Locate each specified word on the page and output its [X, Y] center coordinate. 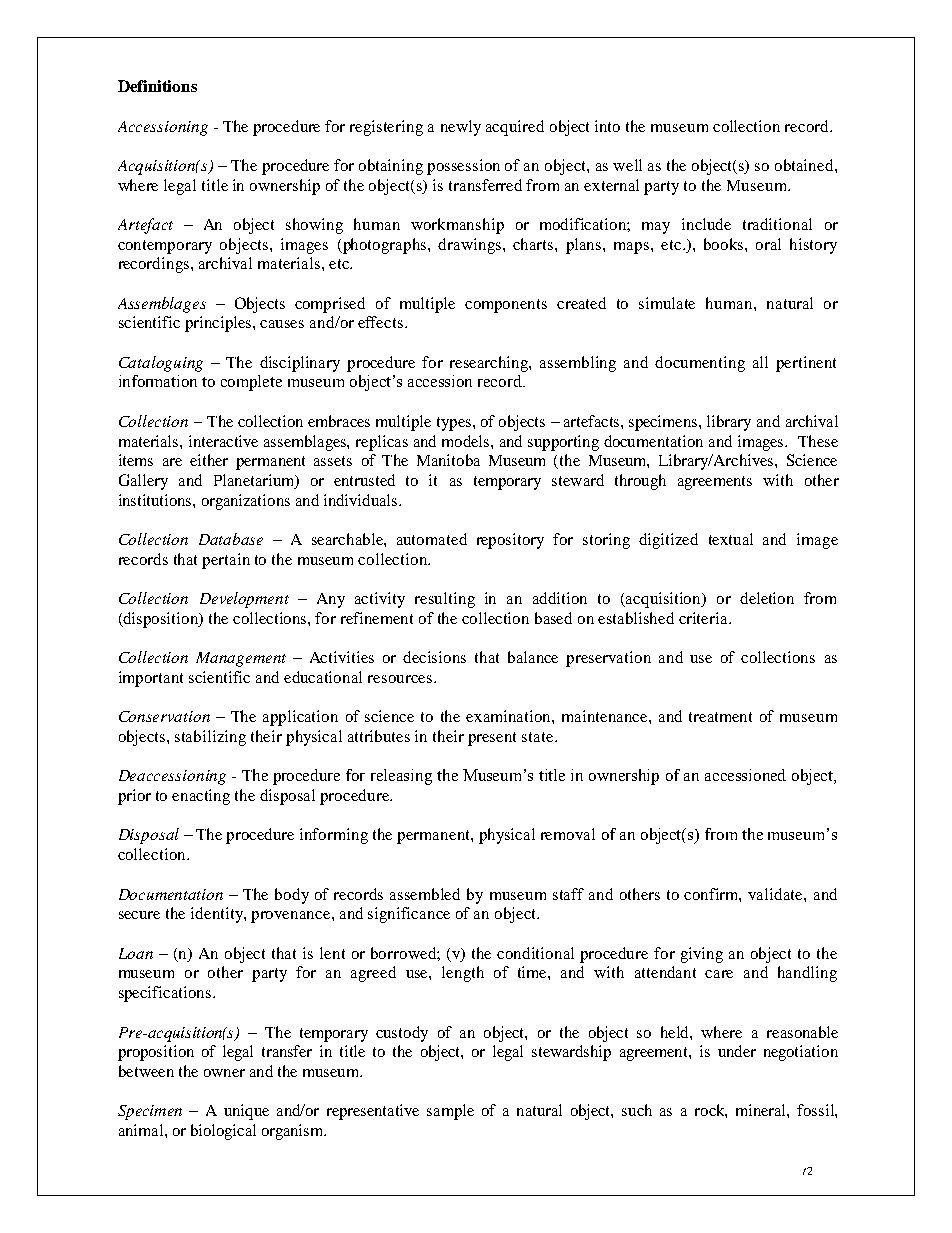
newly [461, 128]
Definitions [157, 86]
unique [246, 1112]
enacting [201, 797]
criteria [704, 618]
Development [244, 600]
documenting [700, 364]
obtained [805, 165]
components [506, 306]
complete [251, 383]
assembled [425, 894]
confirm [712, 895]
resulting [445, 600]
